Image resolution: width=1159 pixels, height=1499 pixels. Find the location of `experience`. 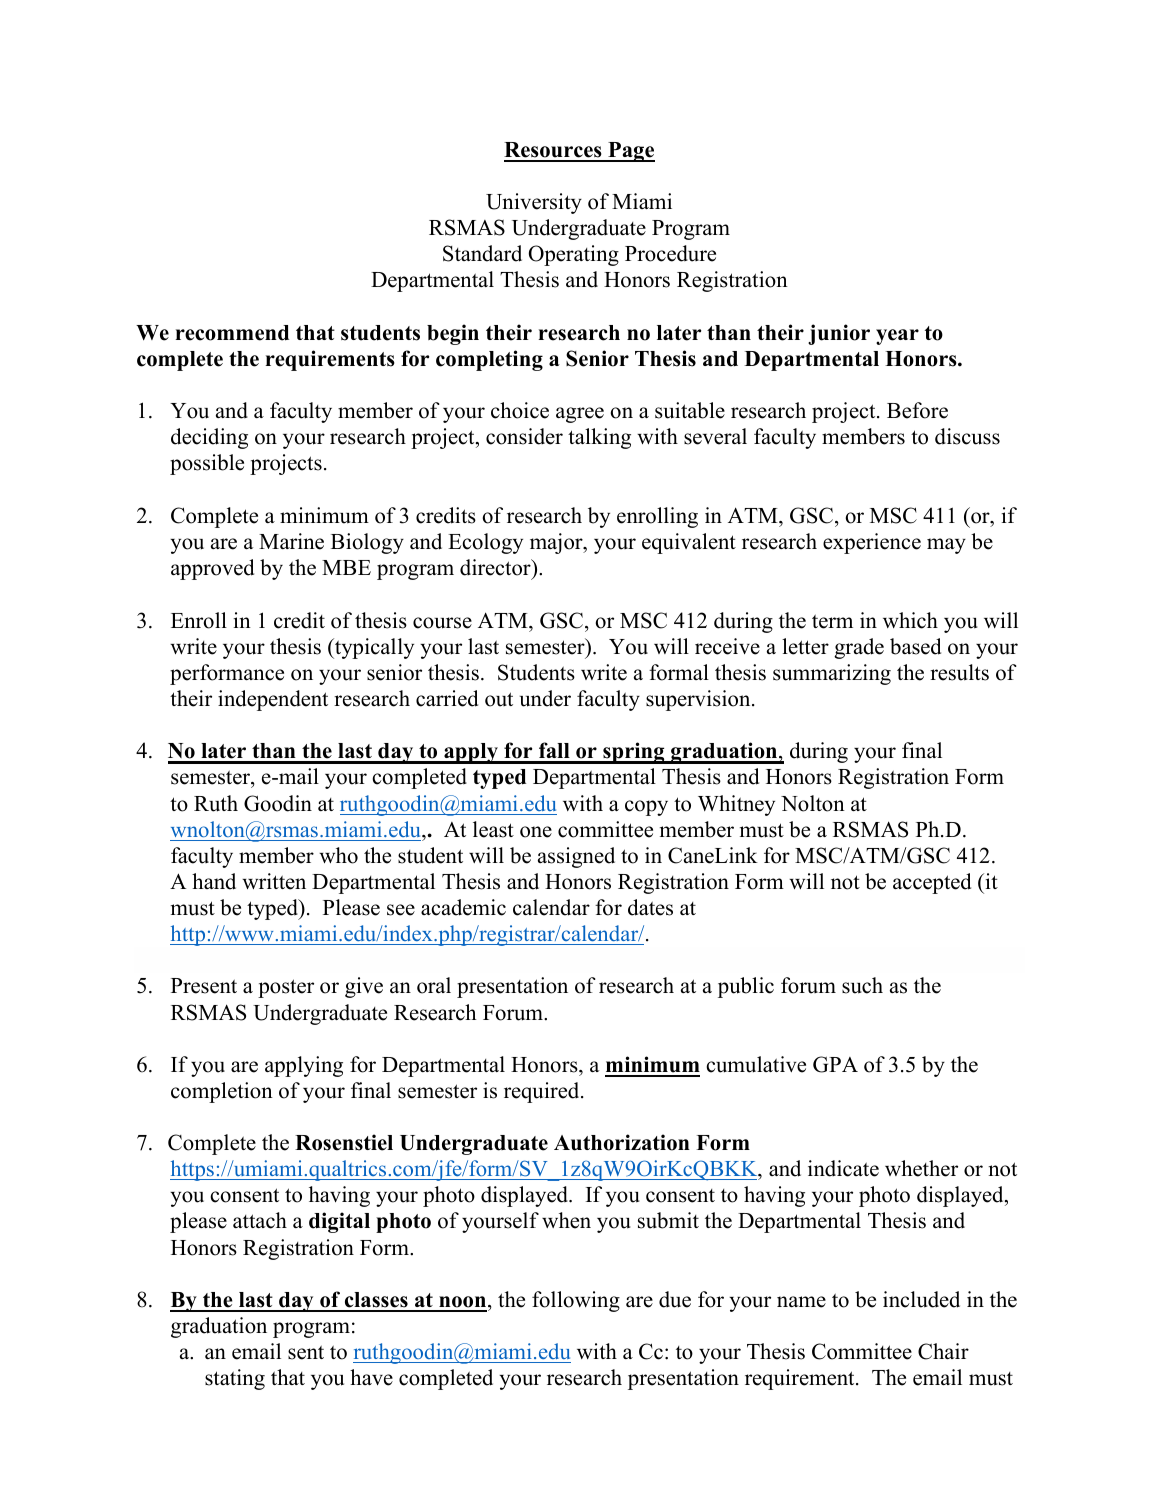

experience is located at coordinates (872, 543).
